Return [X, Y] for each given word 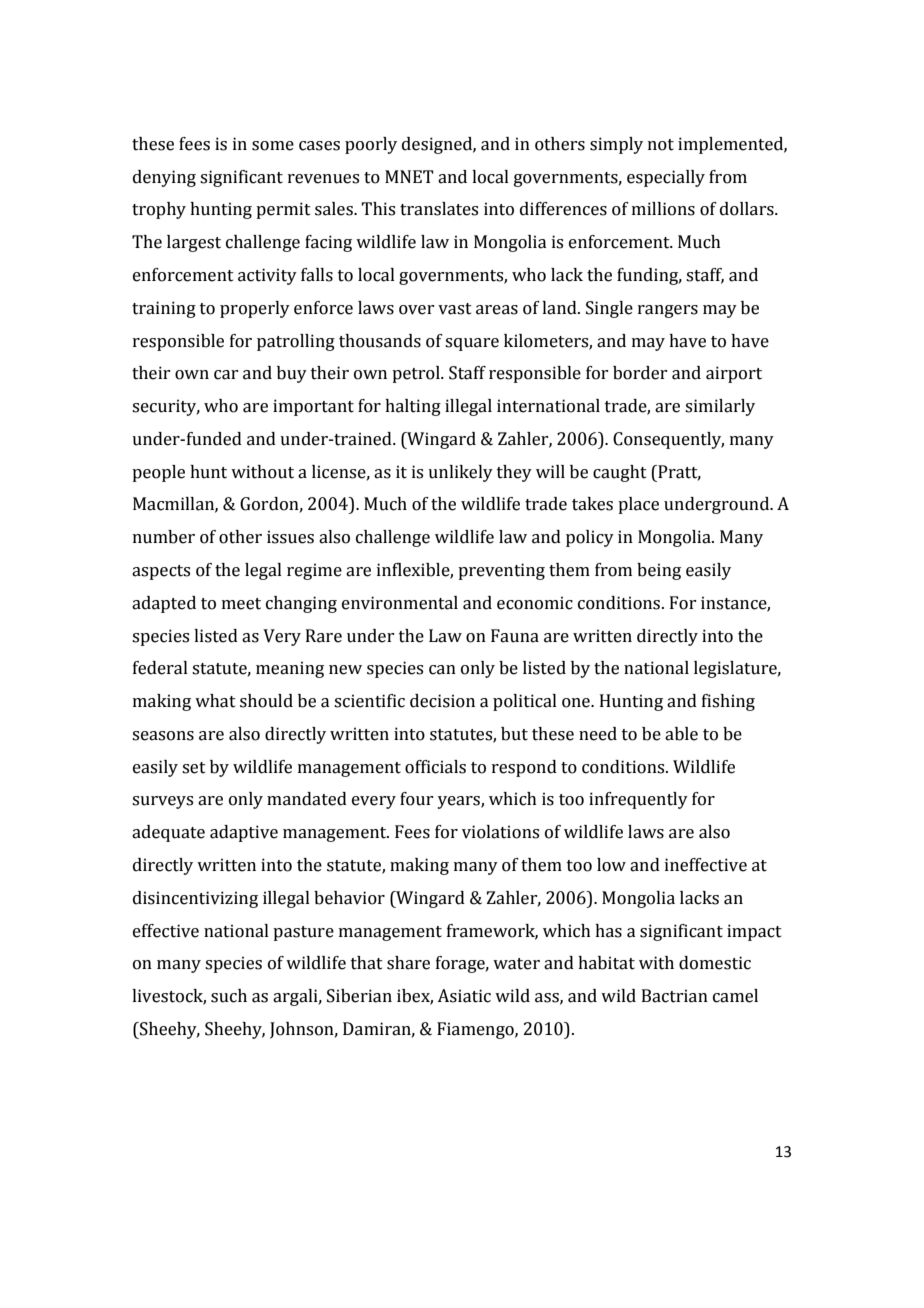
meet [241, 604]
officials [435, 767]
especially [666, 178]
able [681, 734]
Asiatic [464, 996]
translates [439, 209]
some [273, 146]
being [659, 571]
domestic [715, 963]
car [226, 375]
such [229, 996]
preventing [501, 571]
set [194, 768]
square [472, 344]
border [640, 373]
